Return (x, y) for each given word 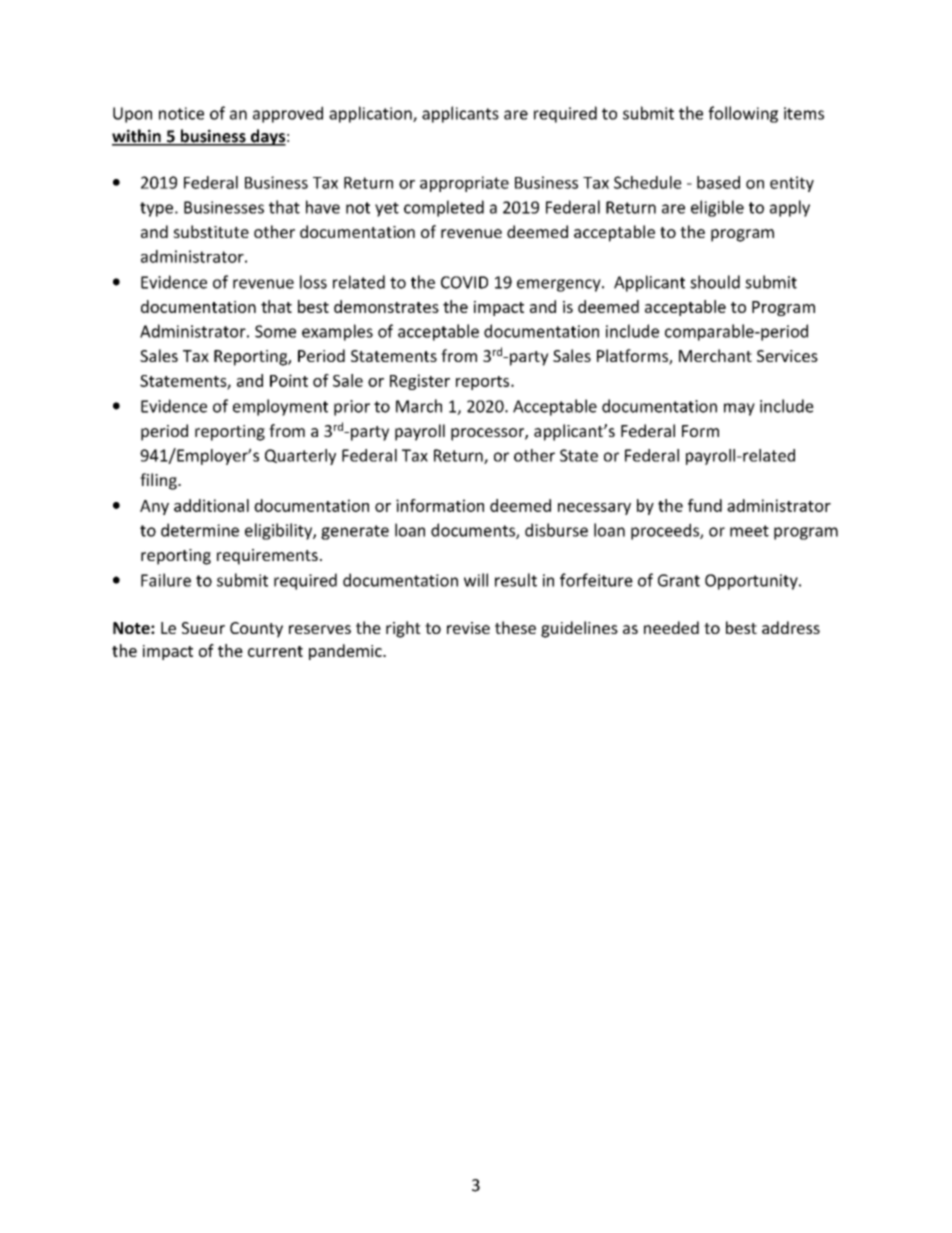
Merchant (715, 355)
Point (289, 380)
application (371, 114)
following (743, 114)
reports (484, 383)
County (256, 630)
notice (181, 113)
